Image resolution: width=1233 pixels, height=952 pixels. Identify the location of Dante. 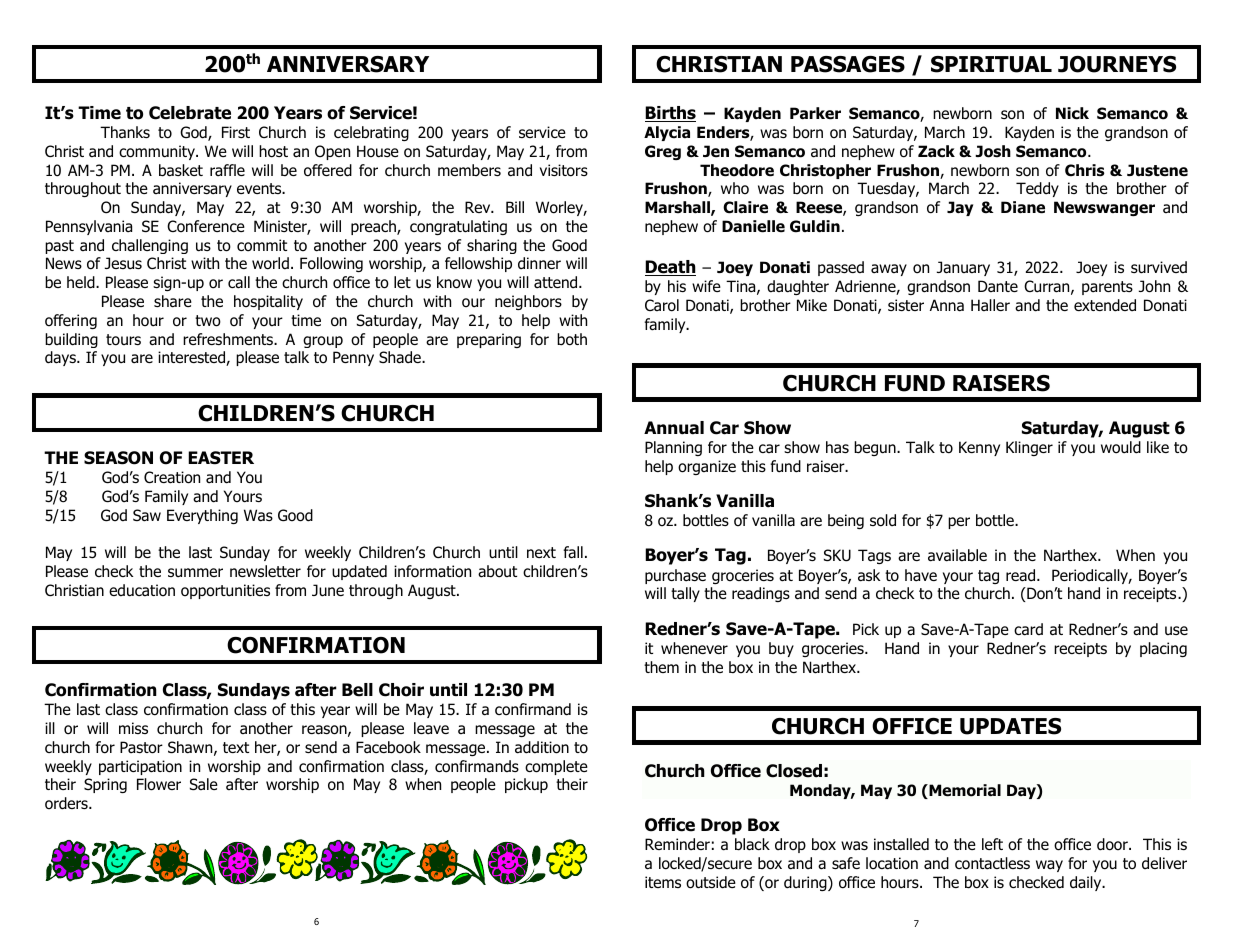
(998, 286).
